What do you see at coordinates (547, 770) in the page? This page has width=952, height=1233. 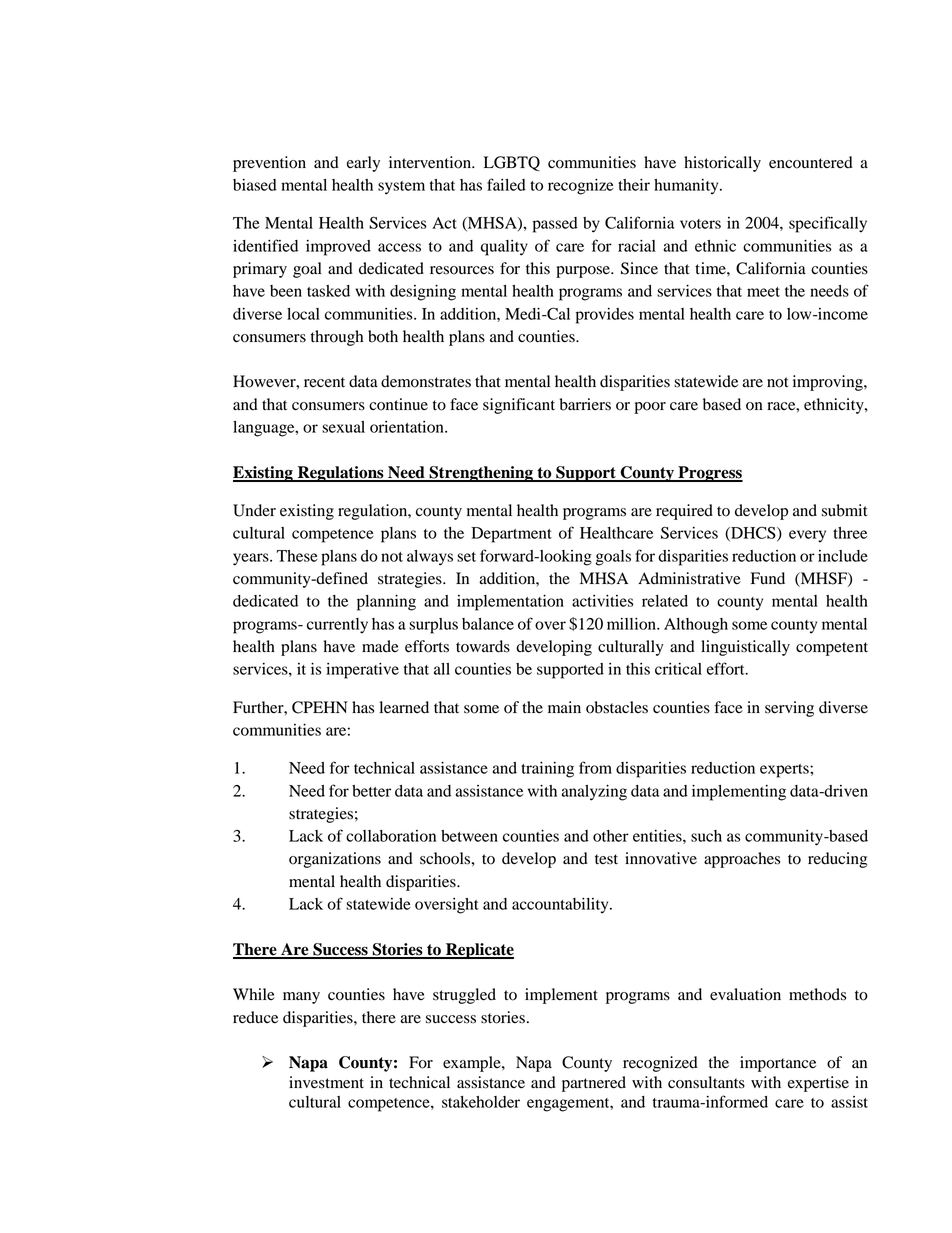 I see `training` at bounding box center [547, 770].
